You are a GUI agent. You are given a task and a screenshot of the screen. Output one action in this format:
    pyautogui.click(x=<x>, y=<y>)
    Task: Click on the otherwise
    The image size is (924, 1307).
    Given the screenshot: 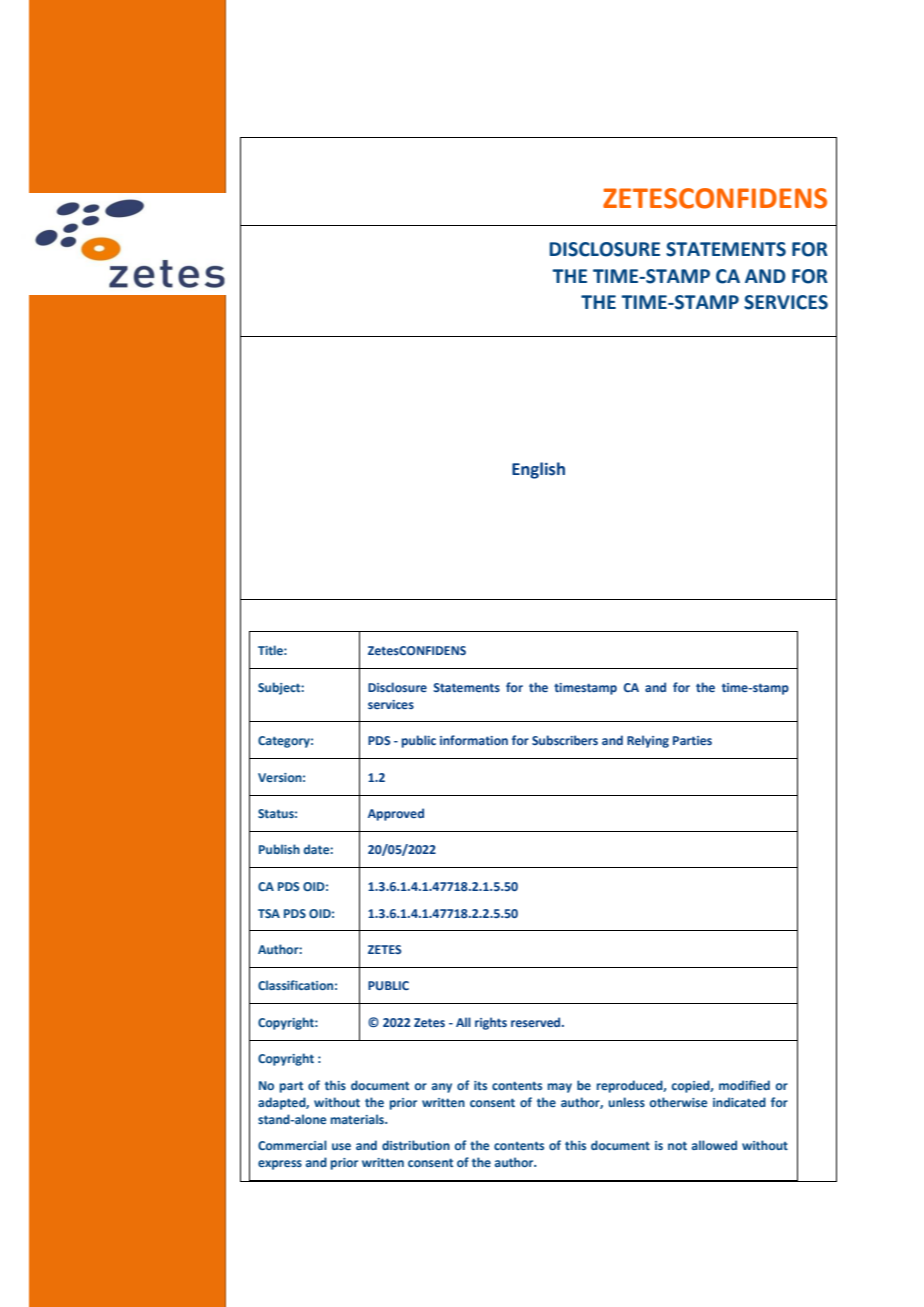 What is the action you would take?
    pyautogui.click(x=678, y=1102)
